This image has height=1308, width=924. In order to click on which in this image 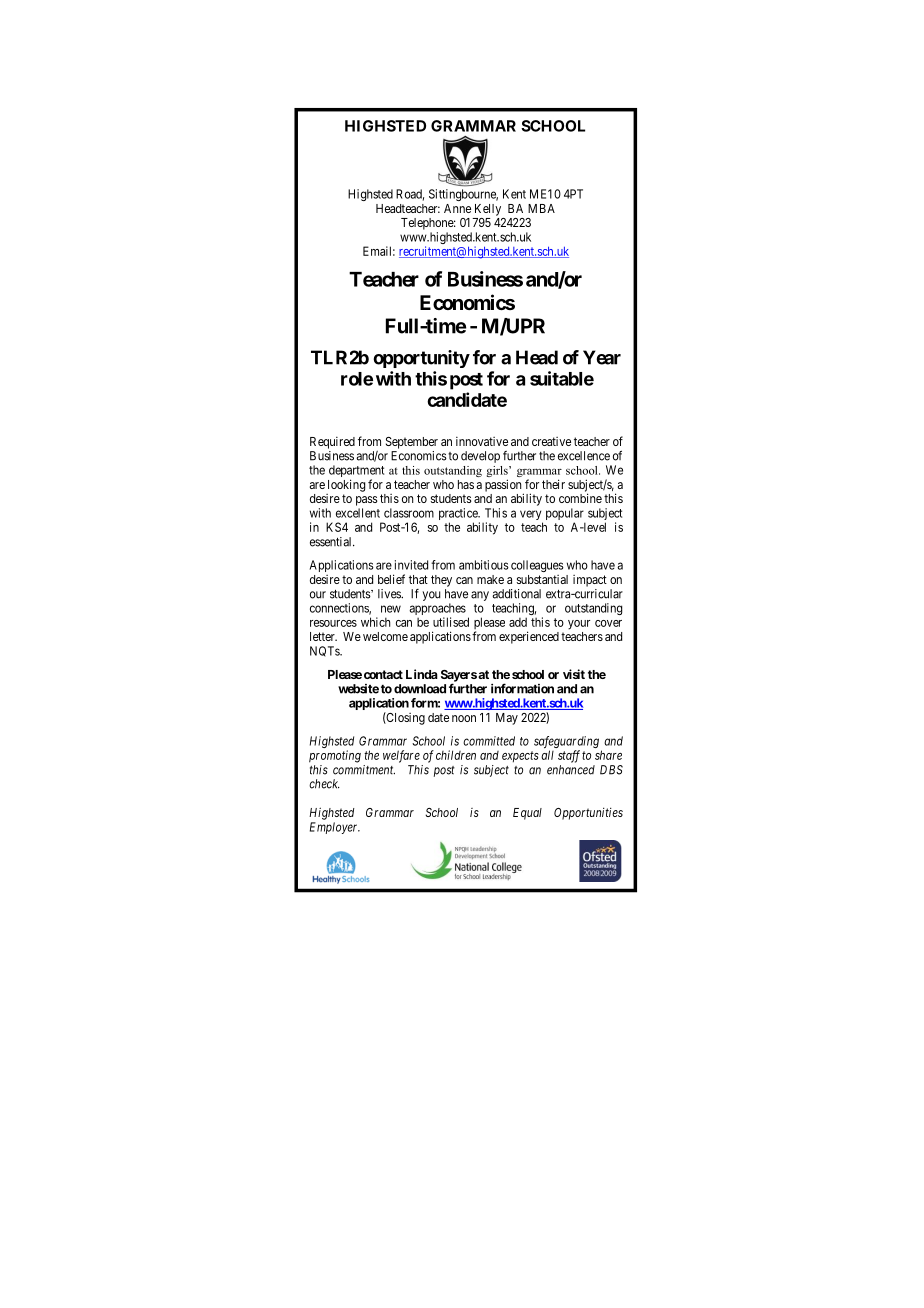, I will do `click(376, 622)`.
